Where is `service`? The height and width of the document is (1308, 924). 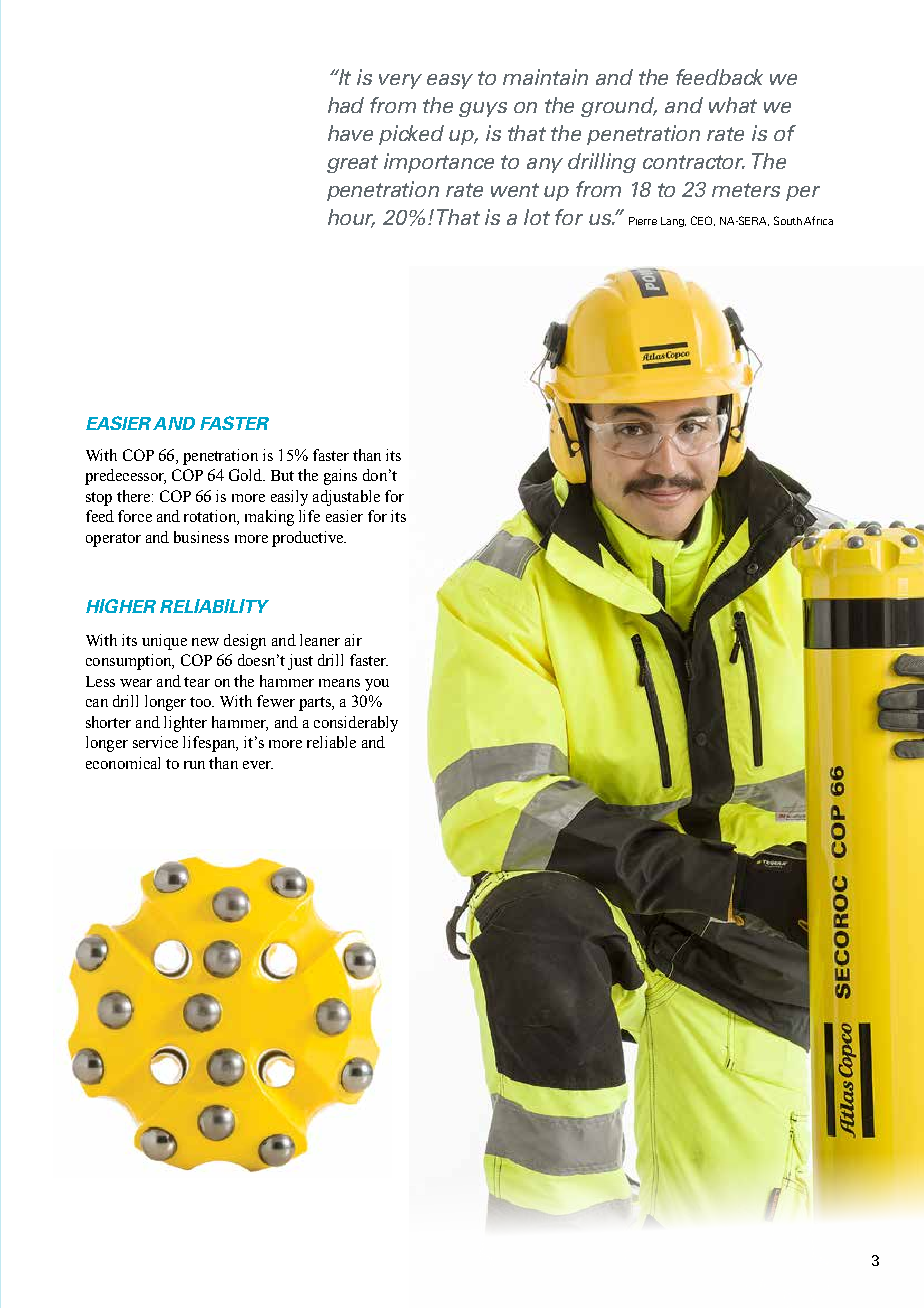 service is located at coordinates (155, 742).
